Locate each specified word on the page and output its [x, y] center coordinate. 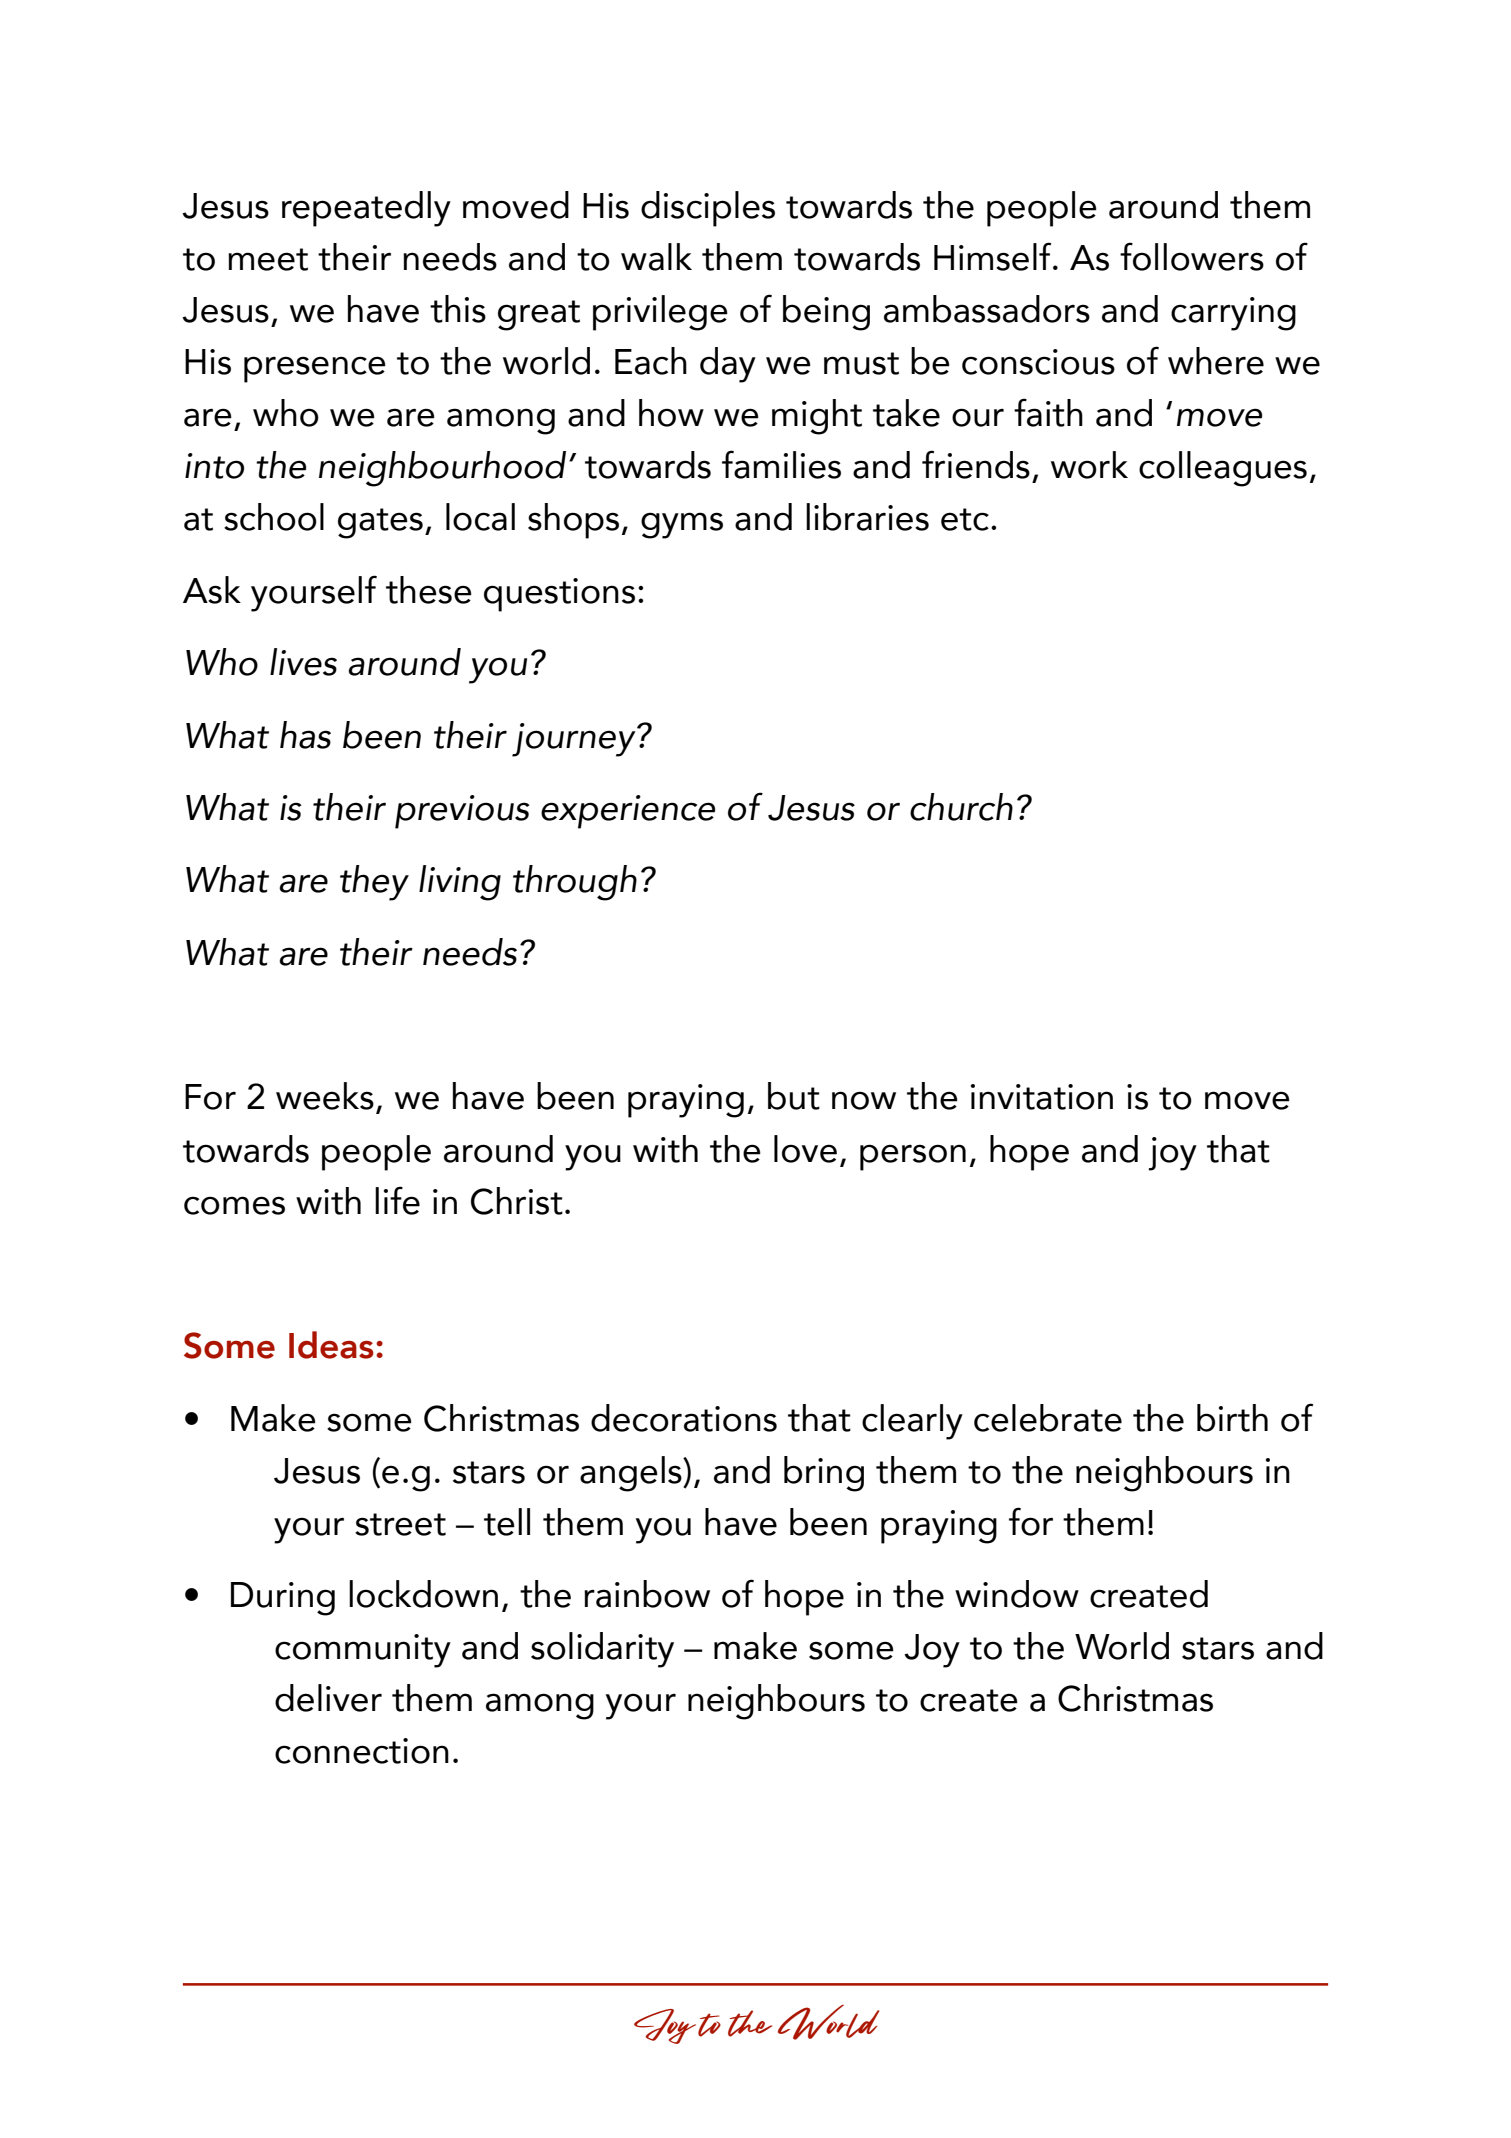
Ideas [331, 1345]
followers [1192, 256]
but [794, 1096]
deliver [328, 1698]
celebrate [1048, 1418]
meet [268, 259]
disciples [708, 209]
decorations [684, 1418]
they [374, 883]
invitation [1042, 1097]
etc [965, 519]
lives [303, 662]
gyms [682, 525]
